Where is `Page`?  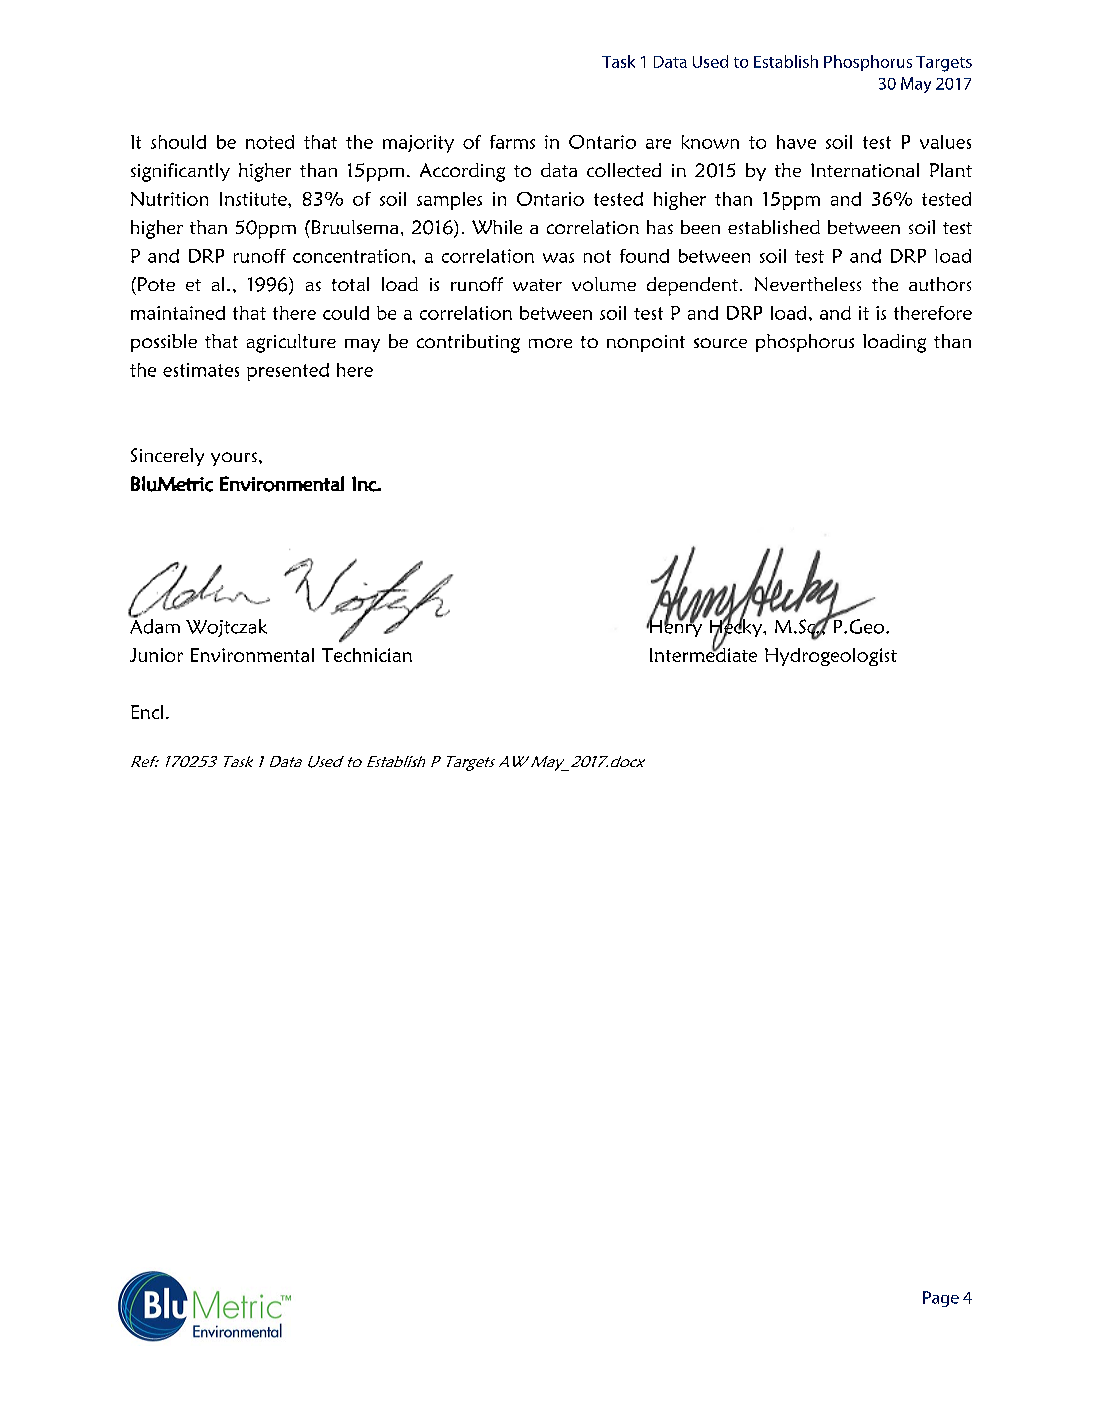
Page is located at coordinates (941, 1299).
